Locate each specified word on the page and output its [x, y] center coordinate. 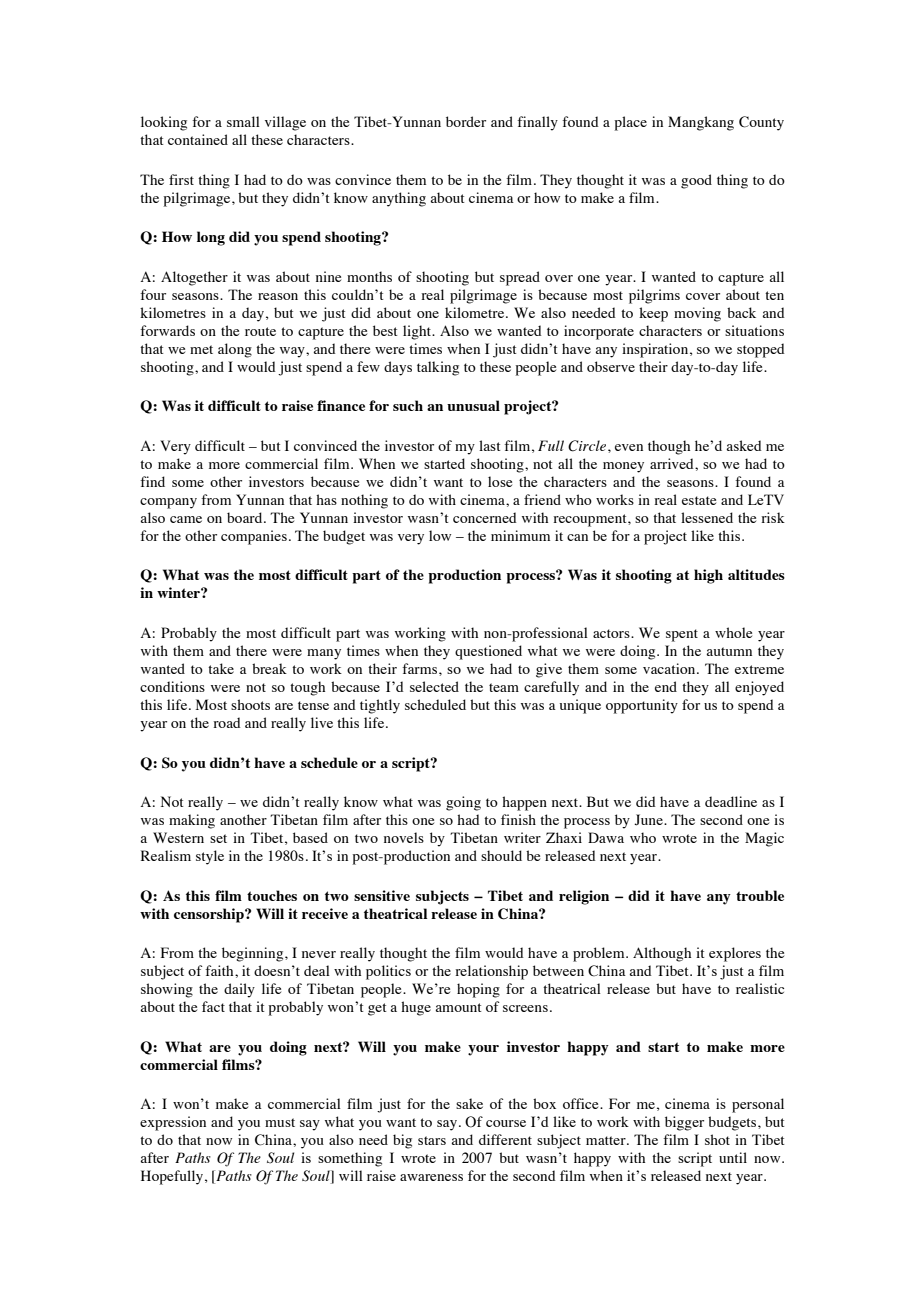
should [501, 855]
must [280, 1122]
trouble [760, 895]
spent [682, 635]
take [221, 668]
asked [744, 445]
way [293, 352]
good [696, 181]
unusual [473, 405]
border [466, 121]
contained [198, 139]
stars [432, 1140]
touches [272, 895]
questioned [488, 652]
